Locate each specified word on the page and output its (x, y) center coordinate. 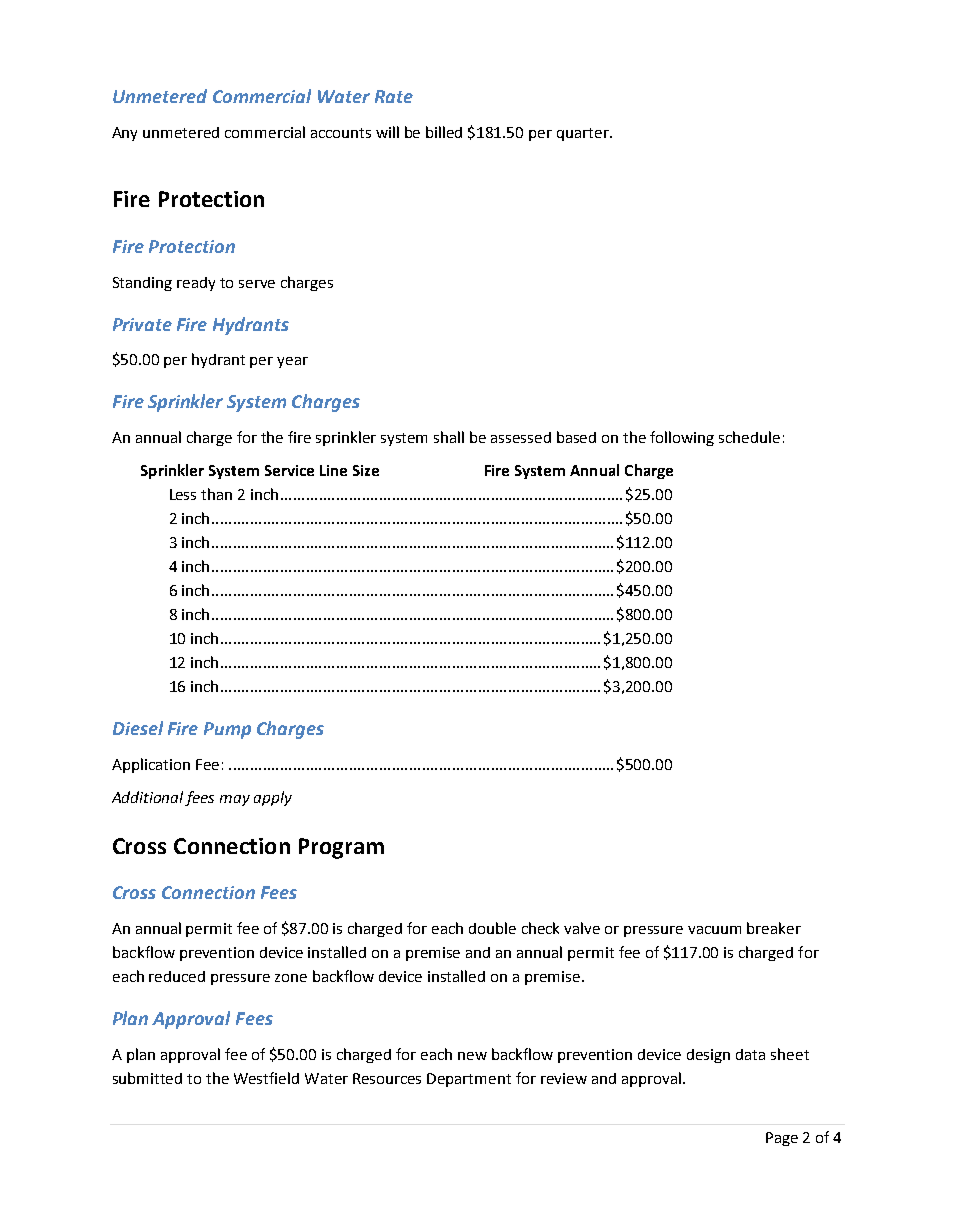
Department (469, 1080)
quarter (584, 134)
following (682, 438)
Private (142, 324)
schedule (749, 437)
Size (366, 470)
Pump (227, 730)
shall (449, 437)
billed (444, 132)
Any (124, 134)
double (492, 928)
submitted (147, 1078)
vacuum (714, 930)
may (235, 800)
